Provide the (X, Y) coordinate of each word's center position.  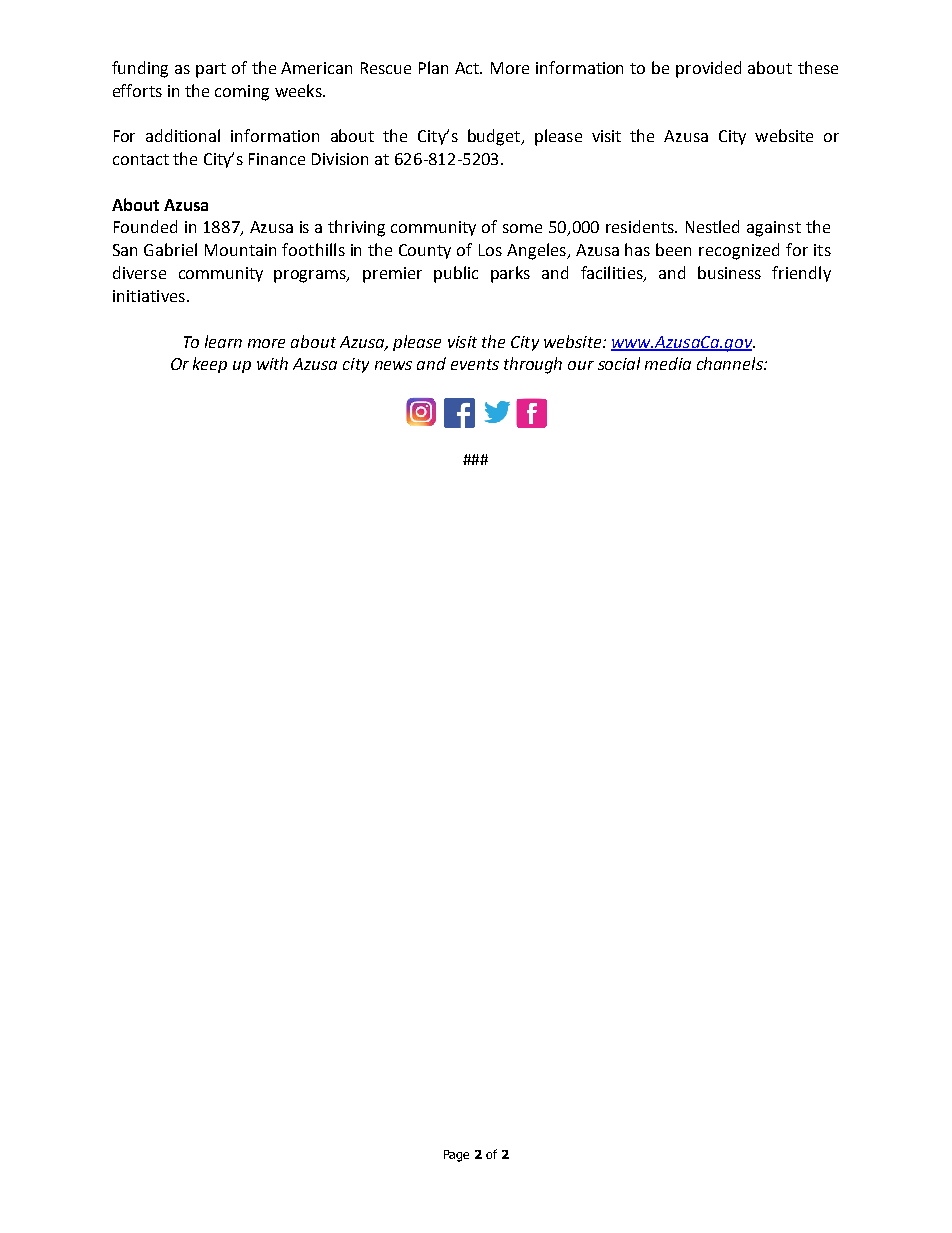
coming (242, 93)
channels (731, 363)
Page (456, 1156)
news (393, 365)
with (272, 363)
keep (210, 365)
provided (708, 69)
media (668, 363)
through (533, 365)
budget (495, 137)
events (475, 364)
